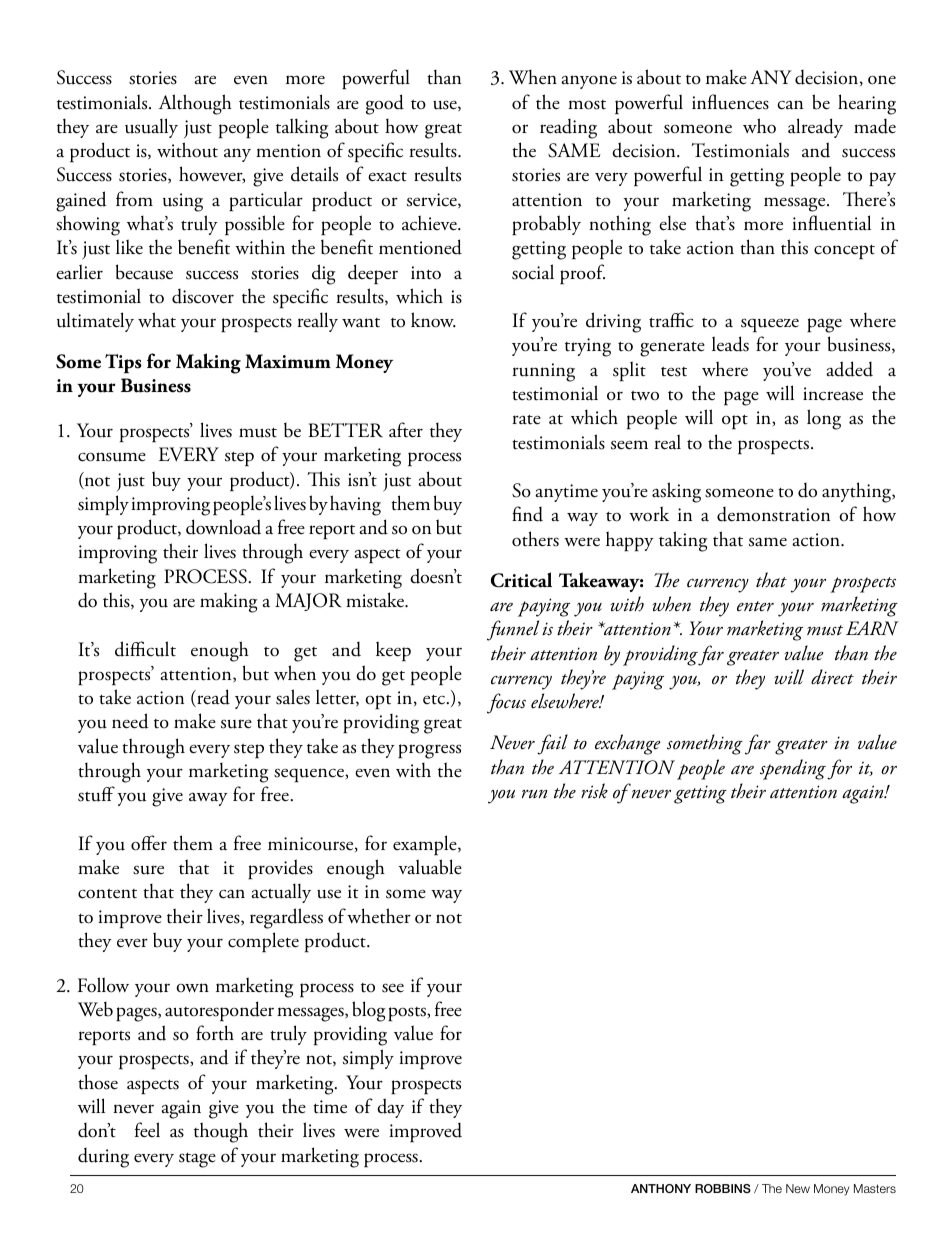  Describe the element at coordinates (151, 128) in the screenshot. I see `usually` at that location.
